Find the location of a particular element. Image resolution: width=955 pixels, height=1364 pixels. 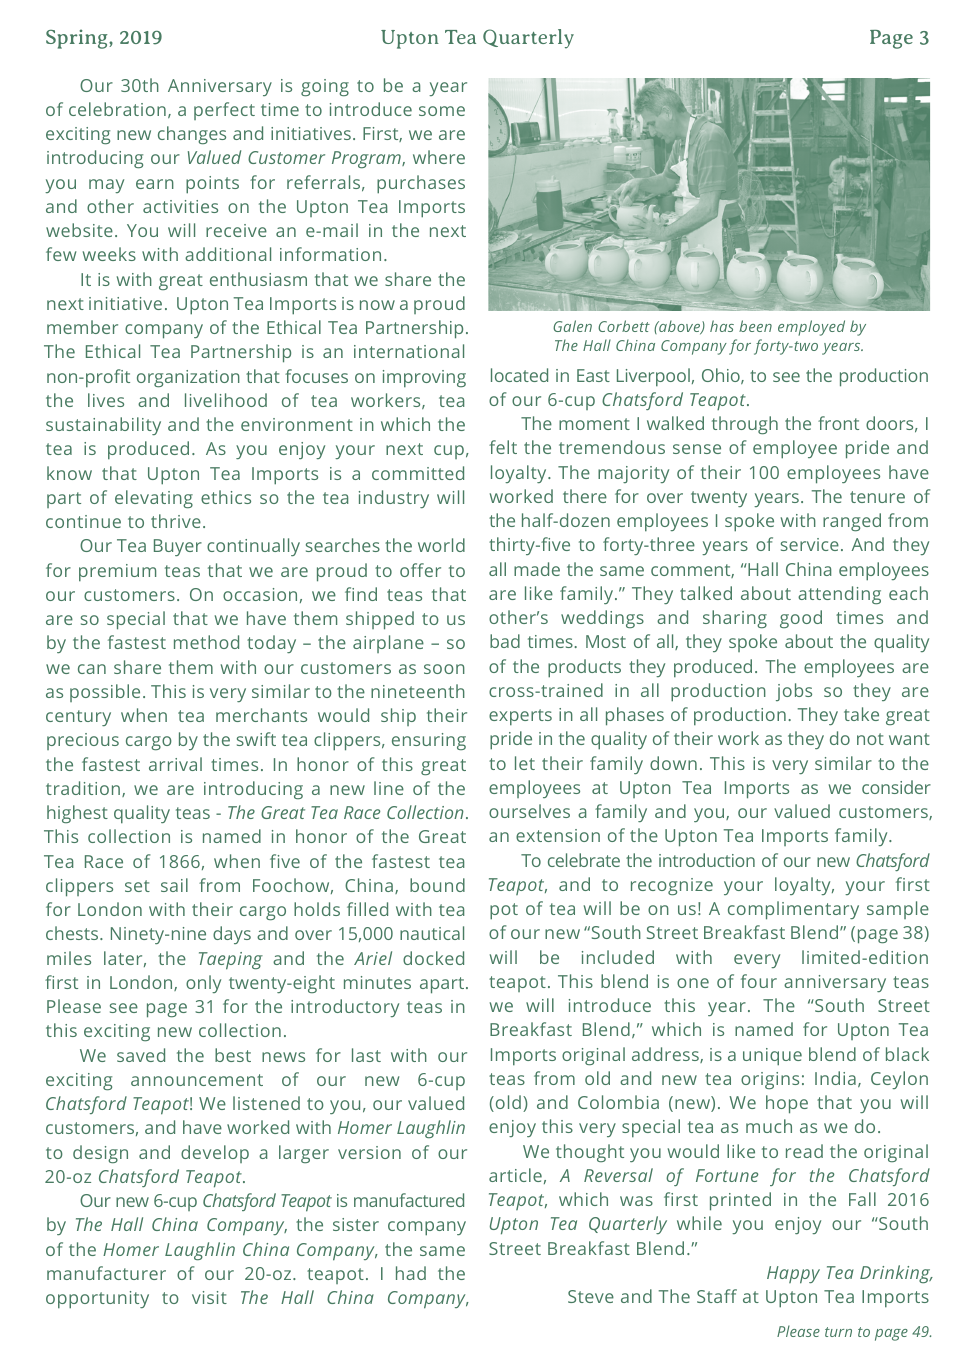

sail is located at coordinates (174, 885).
